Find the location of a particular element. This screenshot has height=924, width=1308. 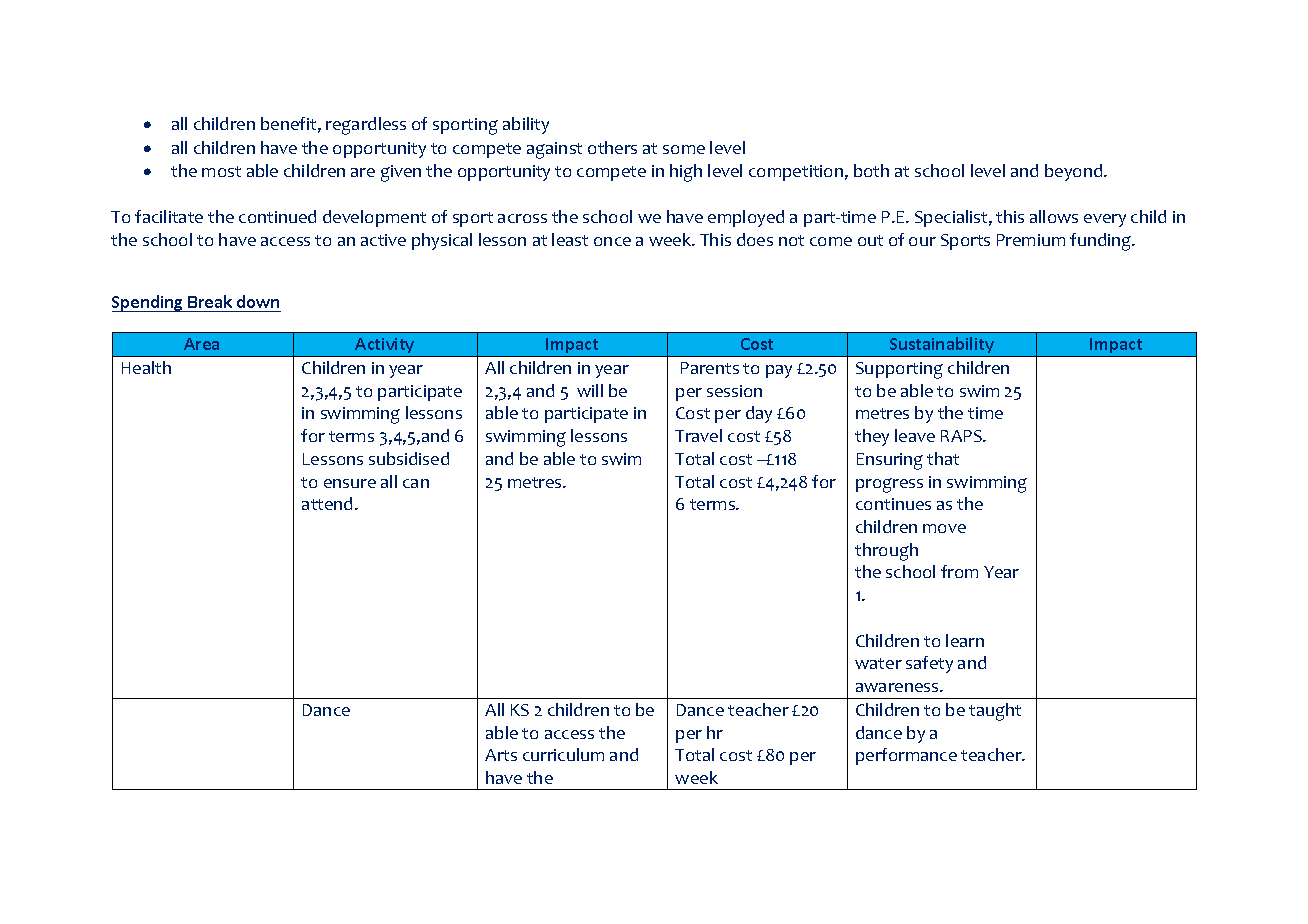

attend is located at coordinates (329, 503).
